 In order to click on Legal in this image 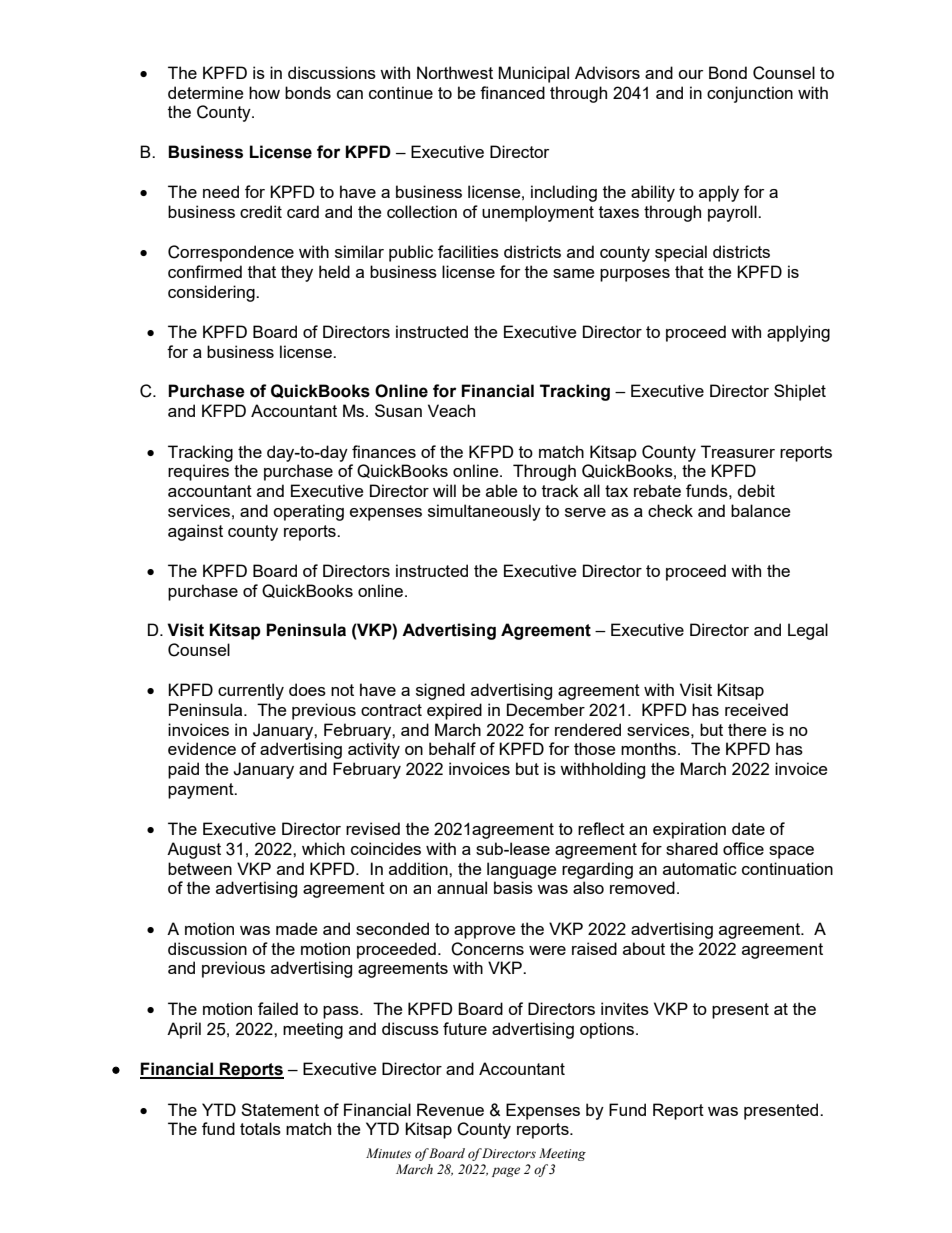, I will do `click(808, 631)`.
